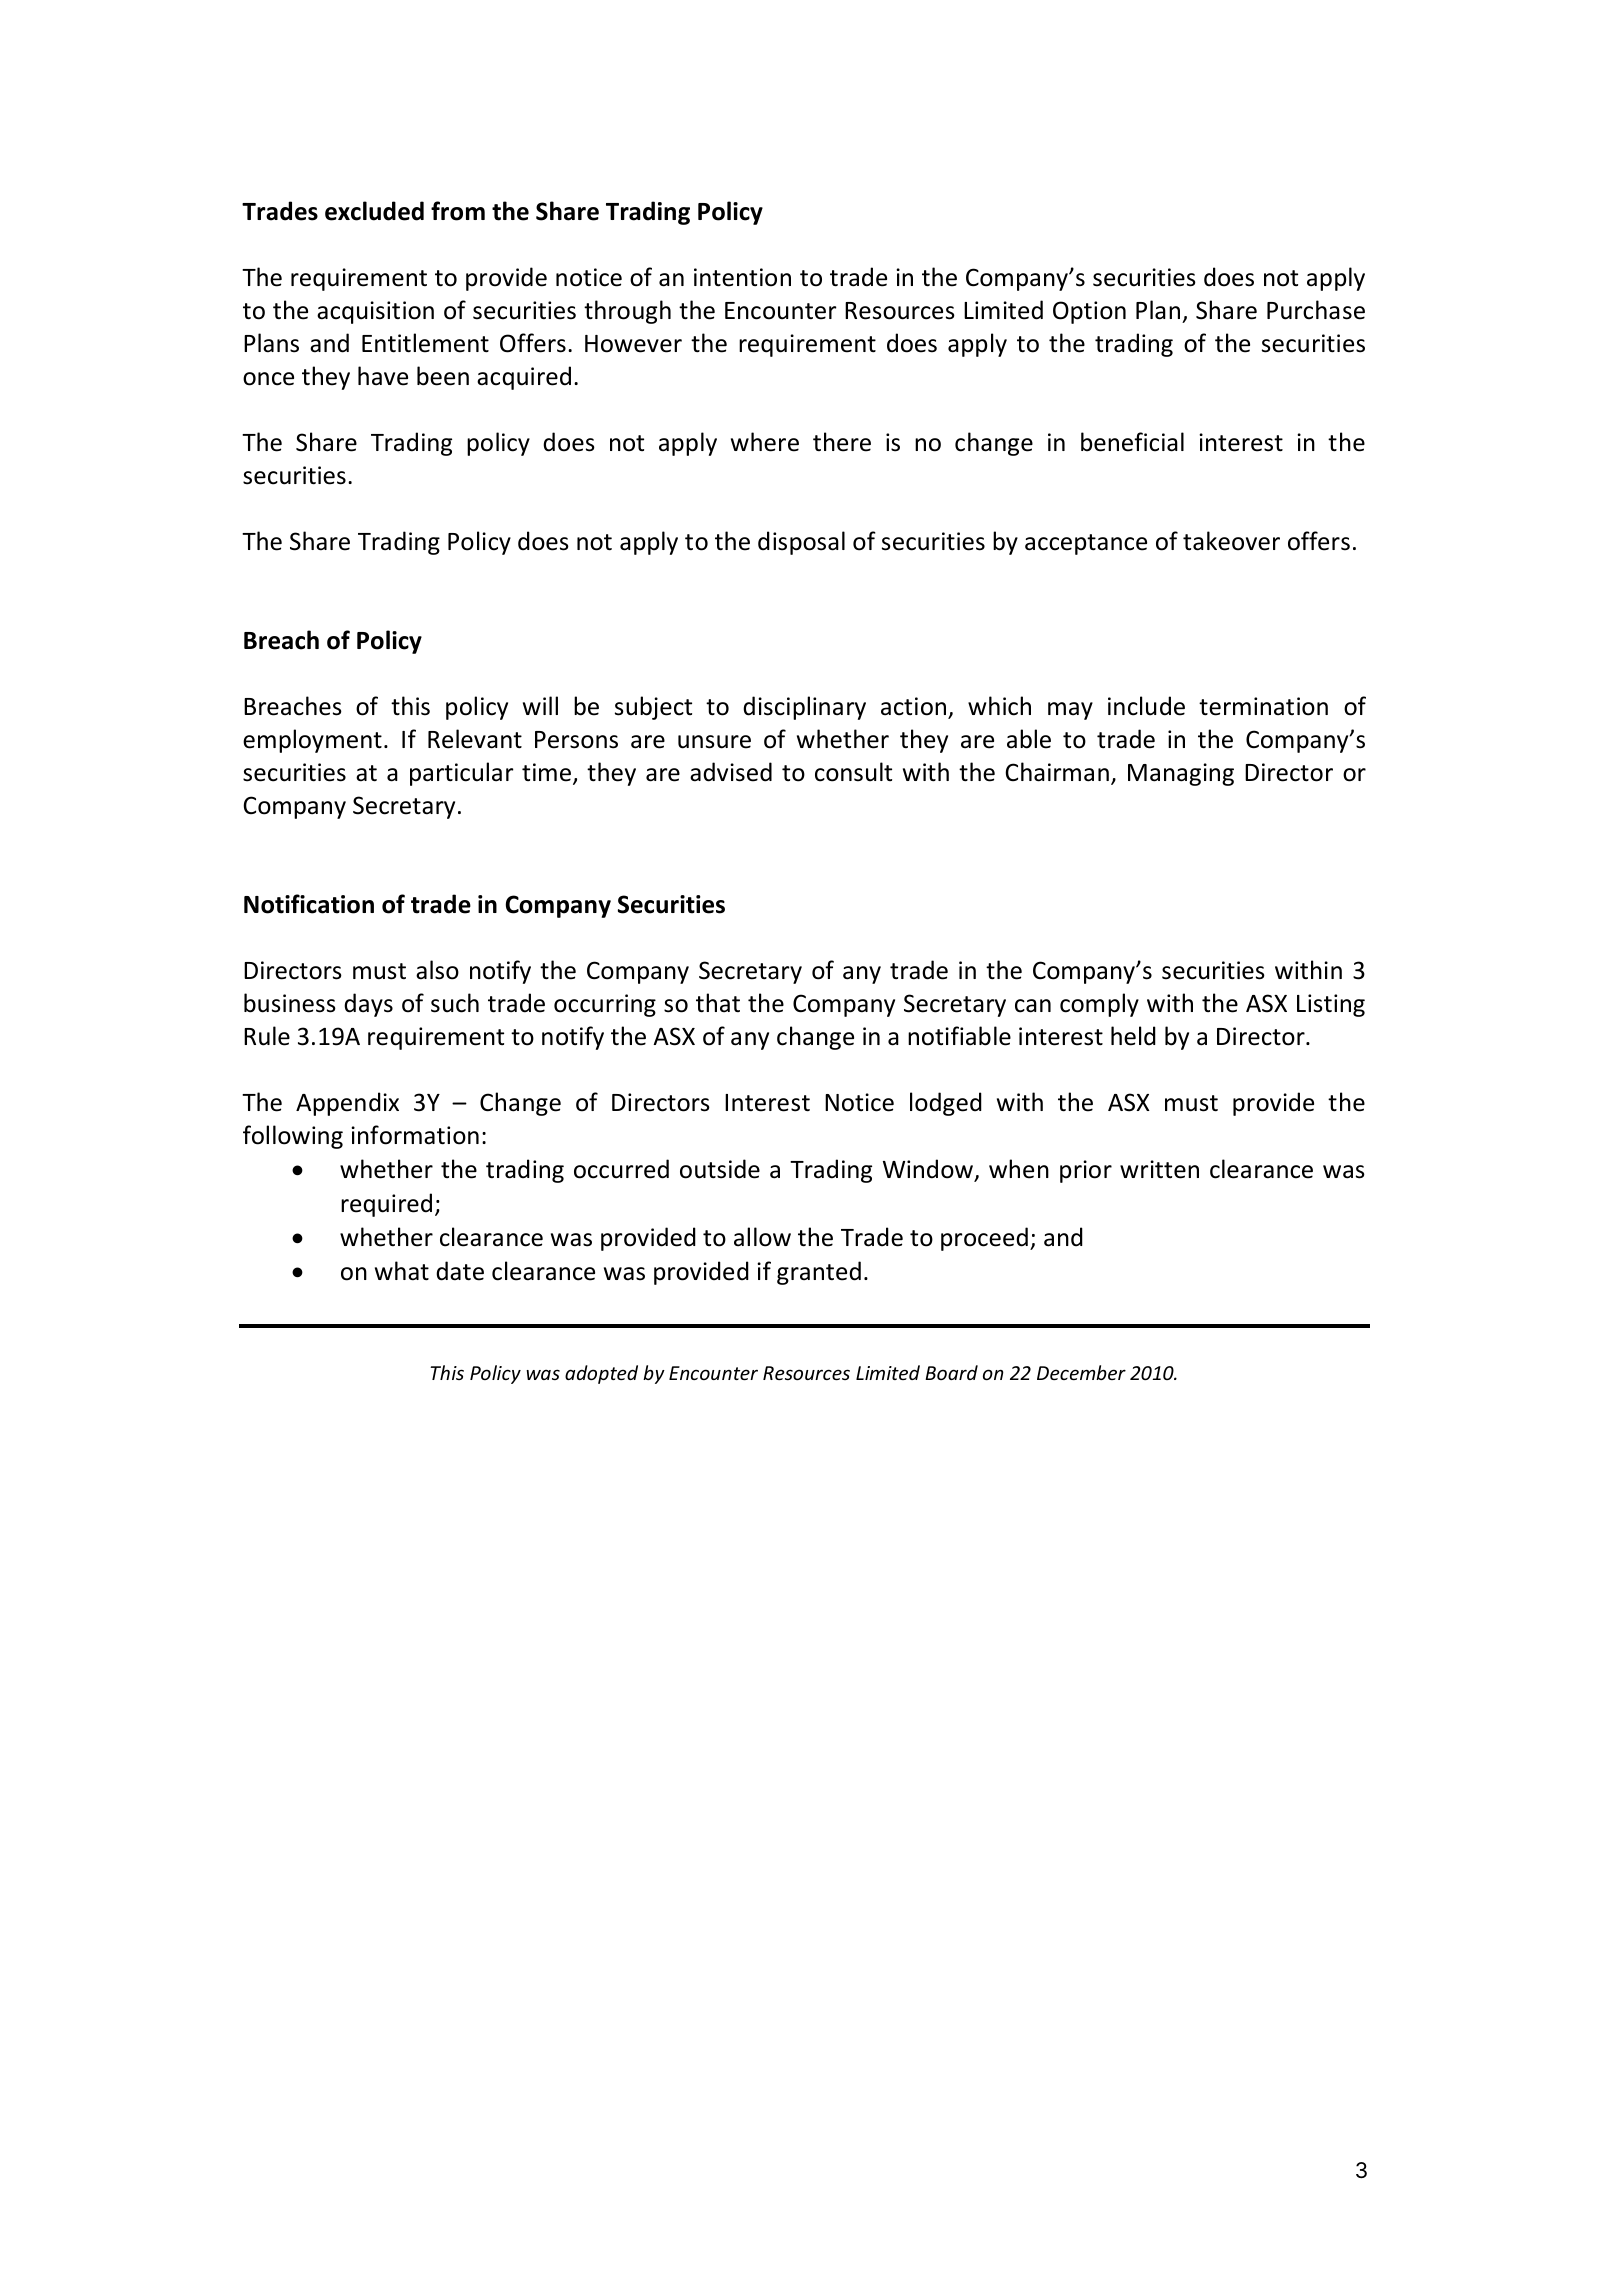  Describe the element at coordinates (1316, 310) in the screenshot. I see `Purchase` at that location.
